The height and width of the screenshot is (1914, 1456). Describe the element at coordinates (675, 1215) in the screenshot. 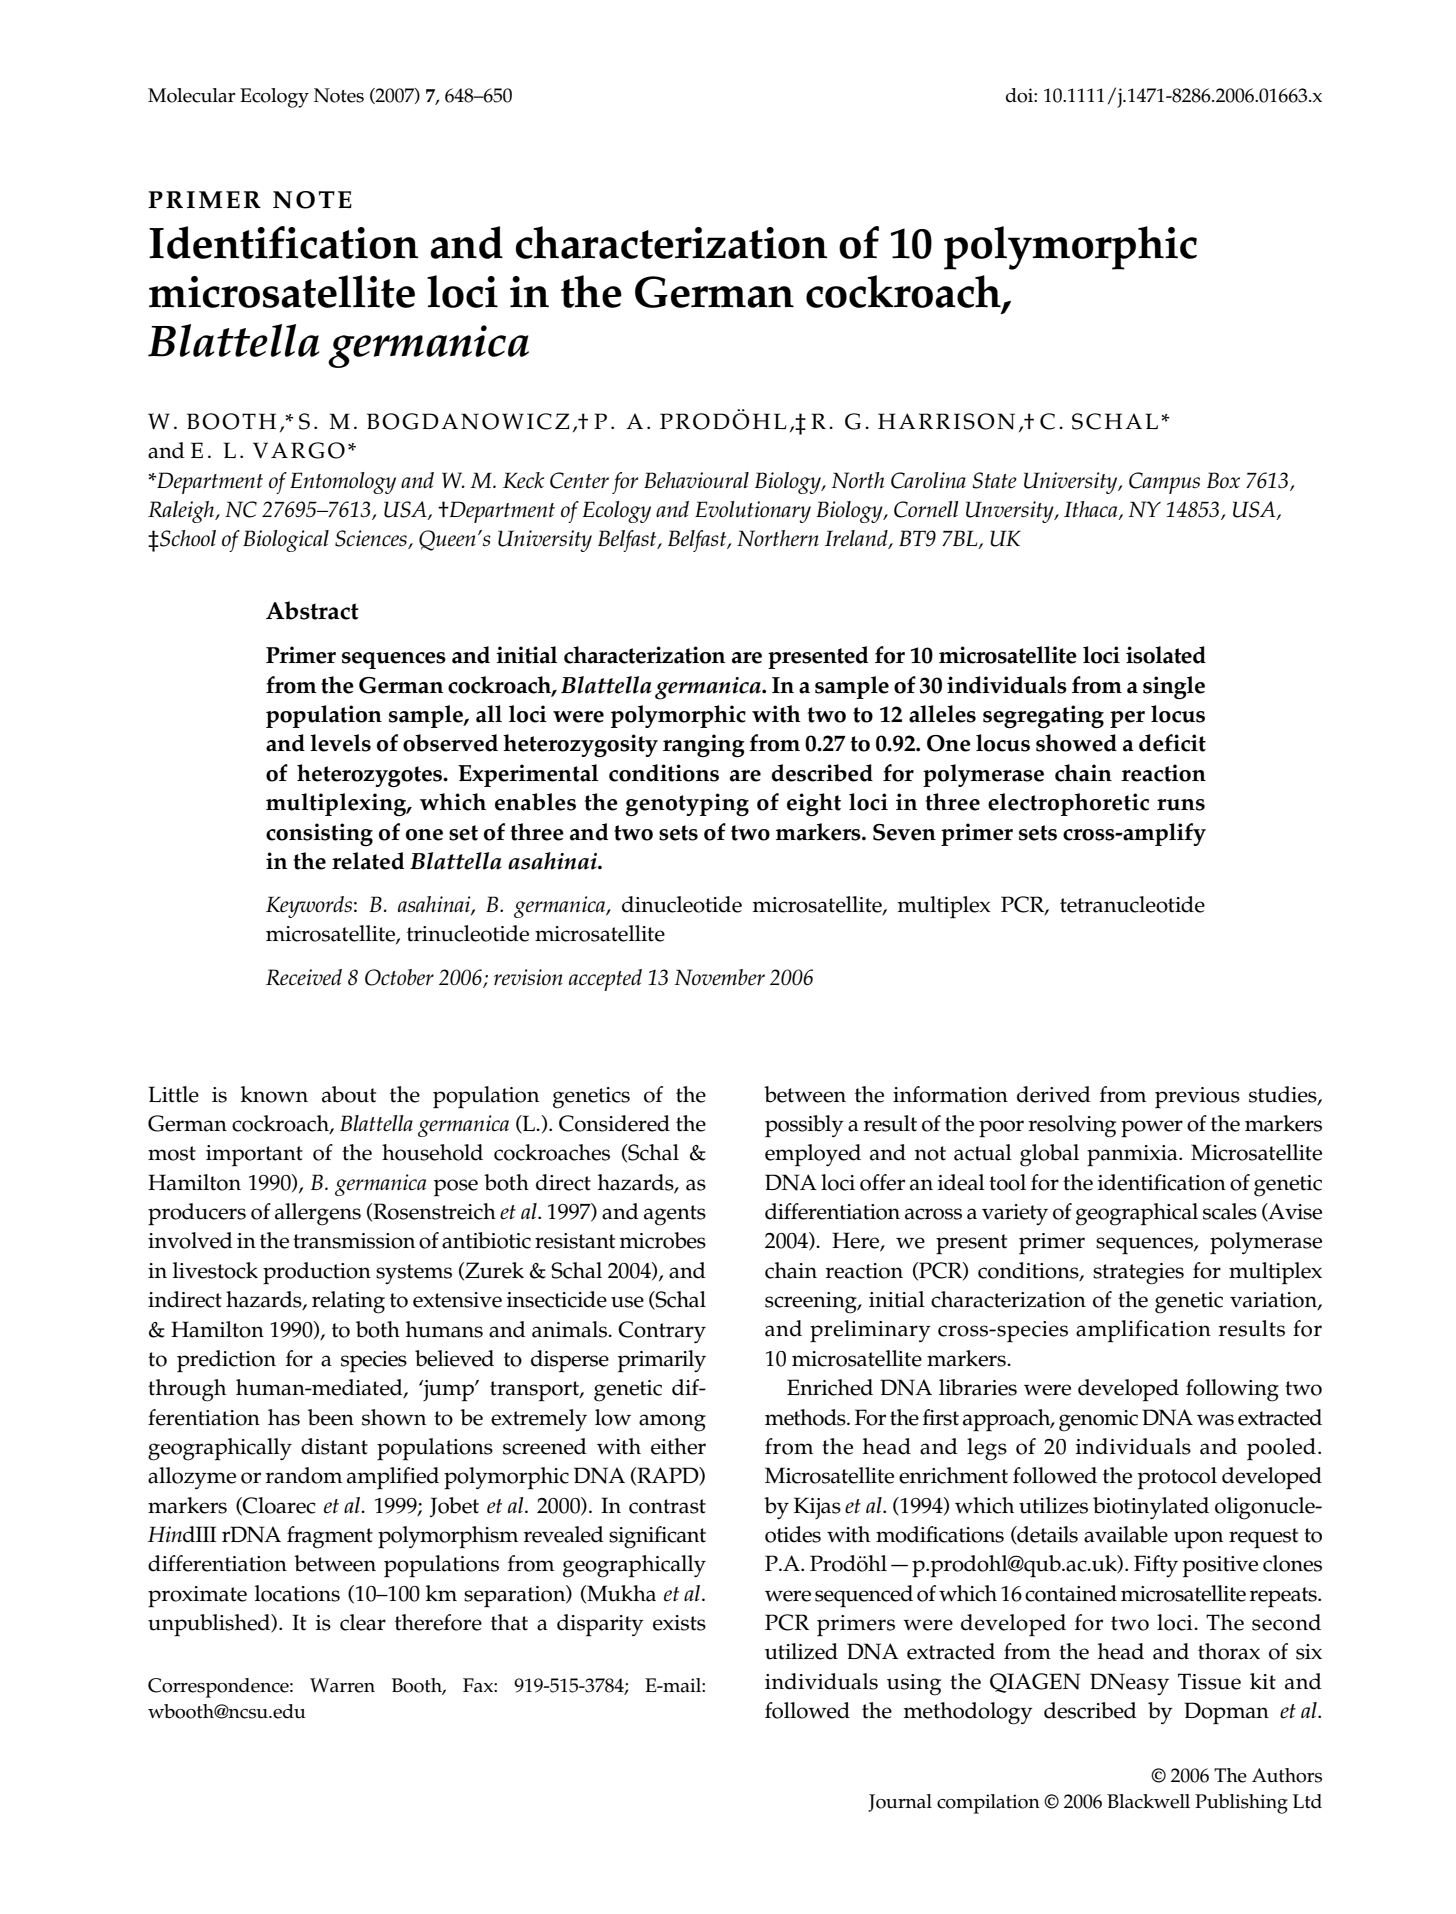

I see `agents` at that location.
